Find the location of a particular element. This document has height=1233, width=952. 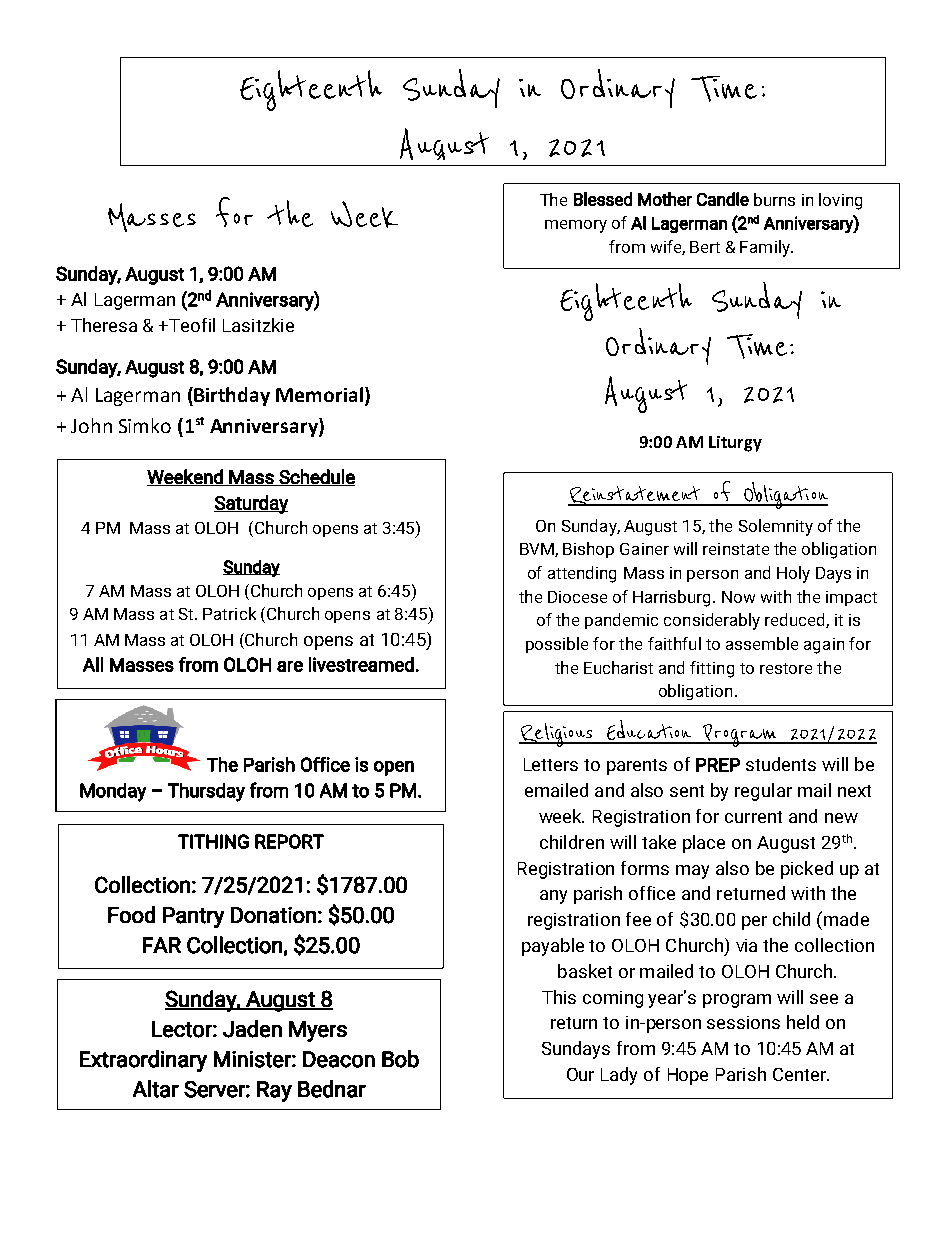

Family is located at coordinates (766, 248).
